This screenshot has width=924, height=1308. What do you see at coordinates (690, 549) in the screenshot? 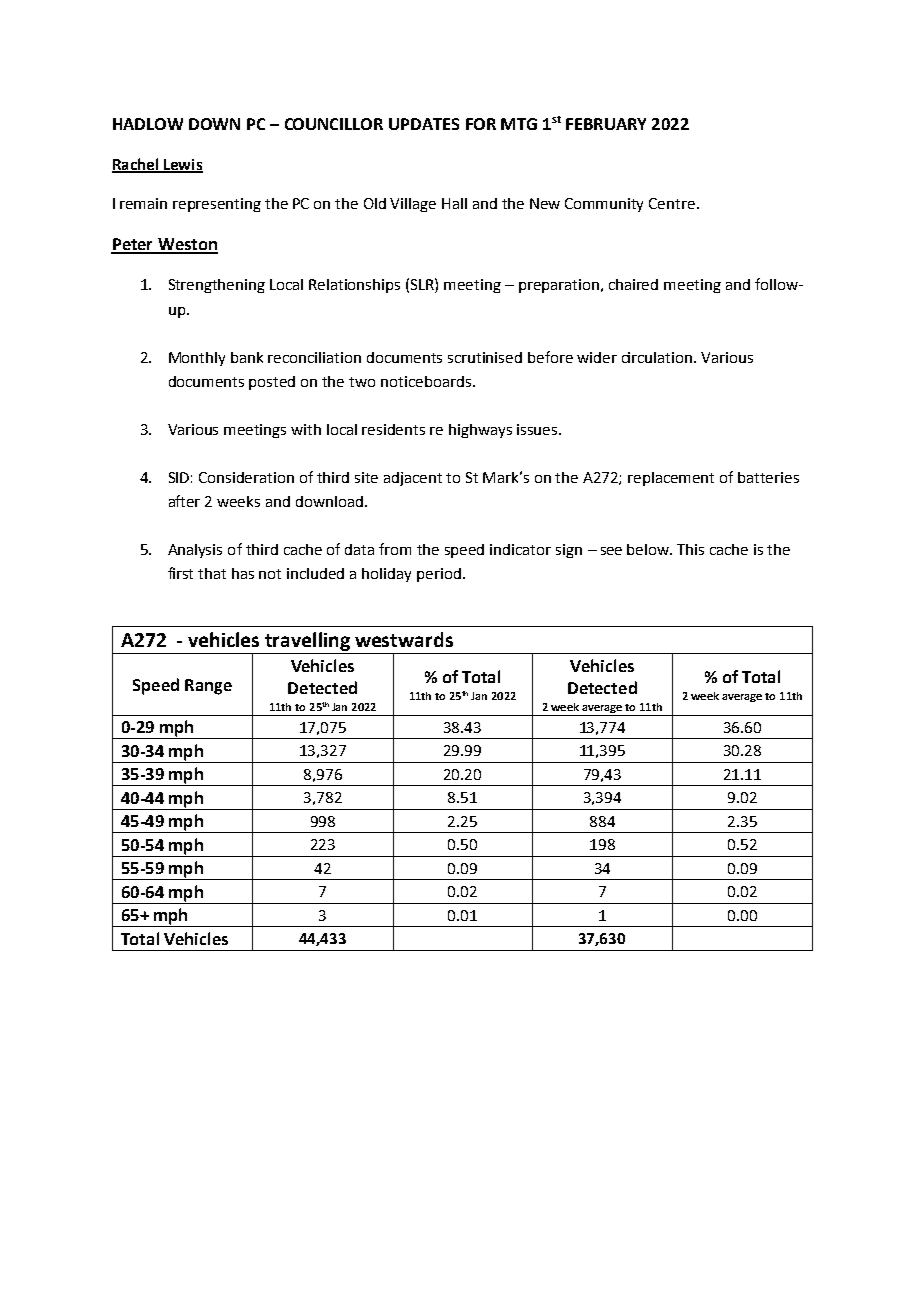
I see `This` at bounding box center [690, 549].
